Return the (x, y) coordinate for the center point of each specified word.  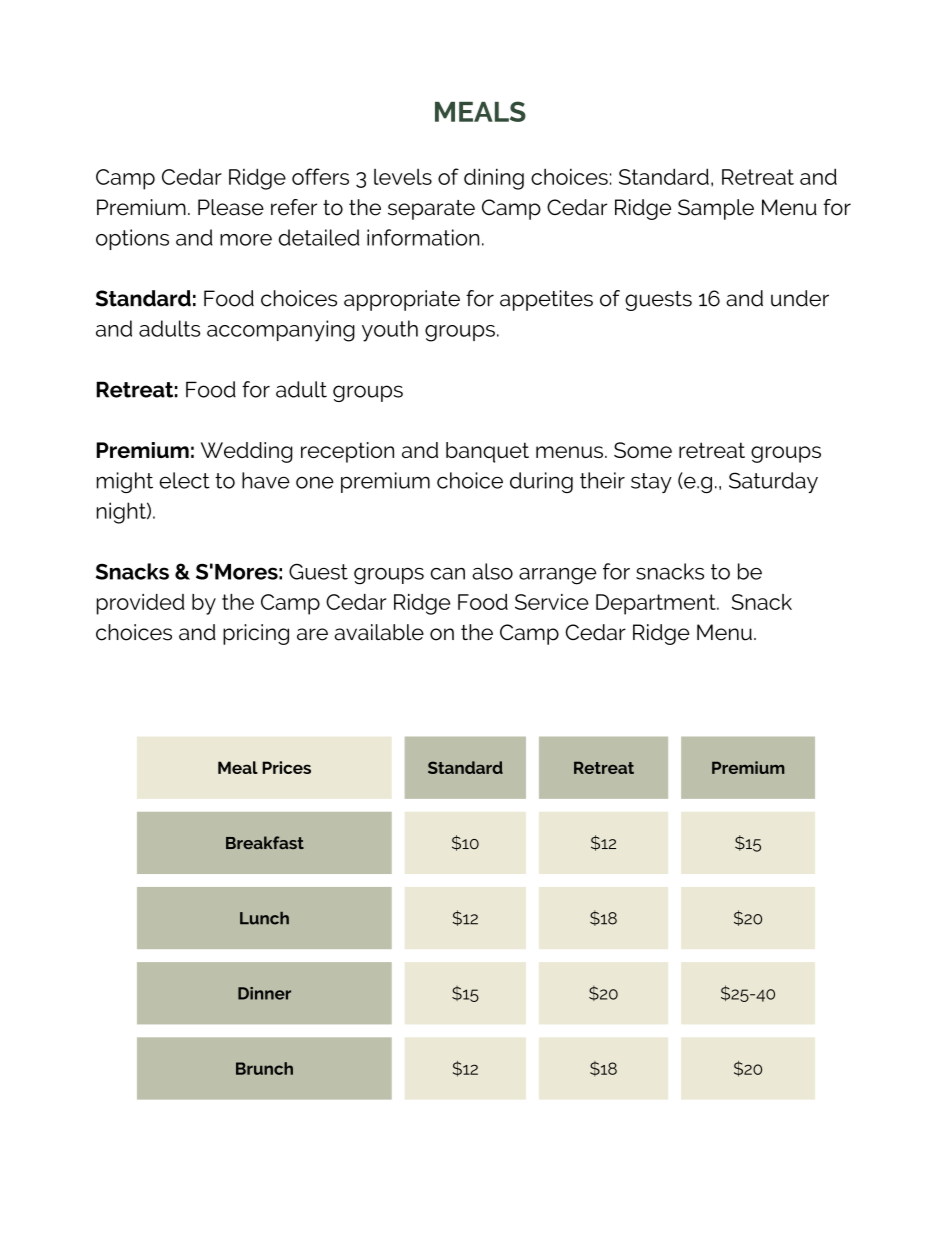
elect (184, 480)
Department (657, 604)
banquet (487, 452)
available (379, 632)
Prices (286, 767)
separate (431, 210)
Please (231, 207)
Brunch (264, 1068)
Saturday (773, 482)
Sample (716, 209)
